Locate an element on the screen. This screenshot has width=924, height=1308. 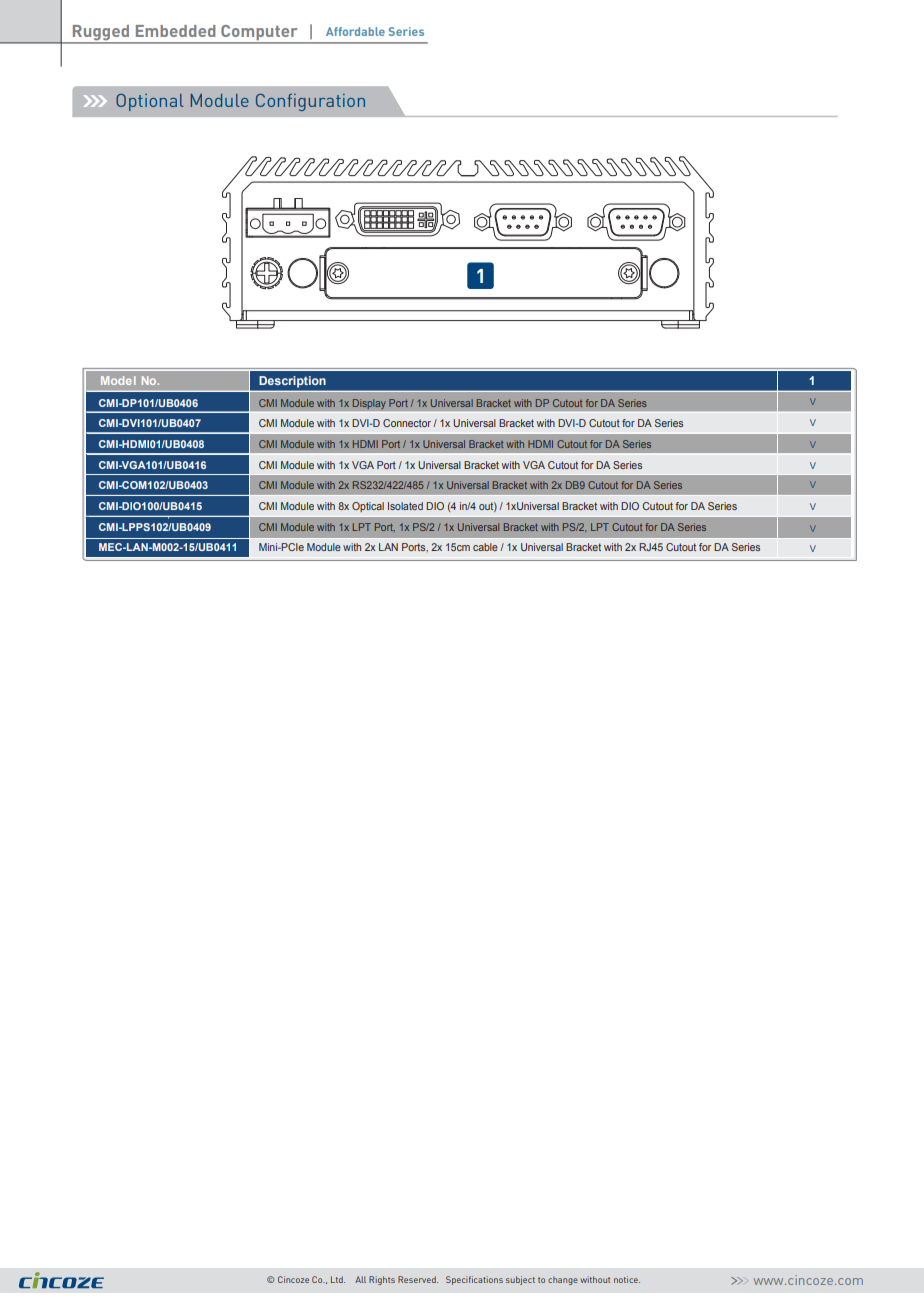
Reserved is located at coordinates (418, 1279).
